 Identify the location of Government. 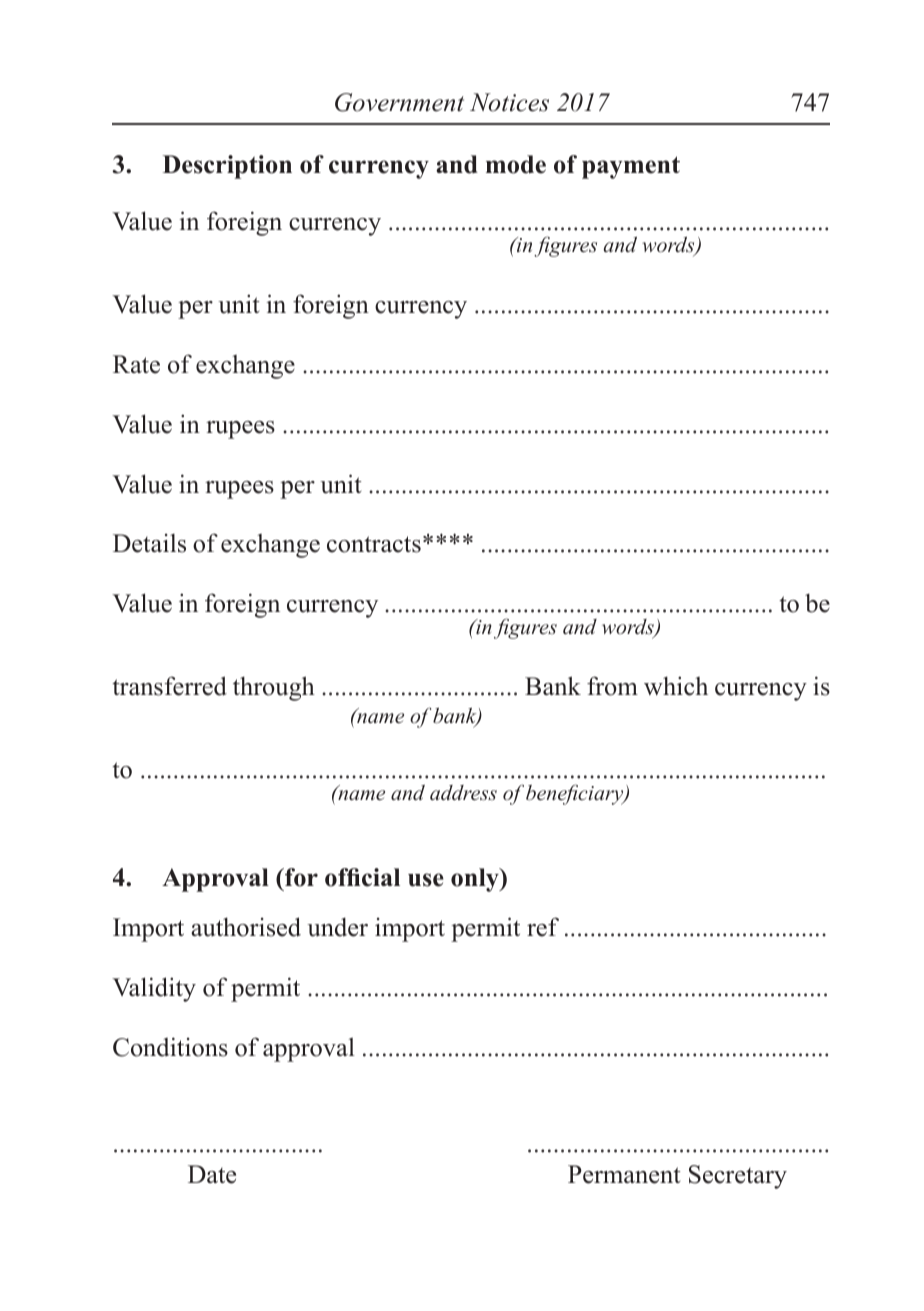
(399, 102).
